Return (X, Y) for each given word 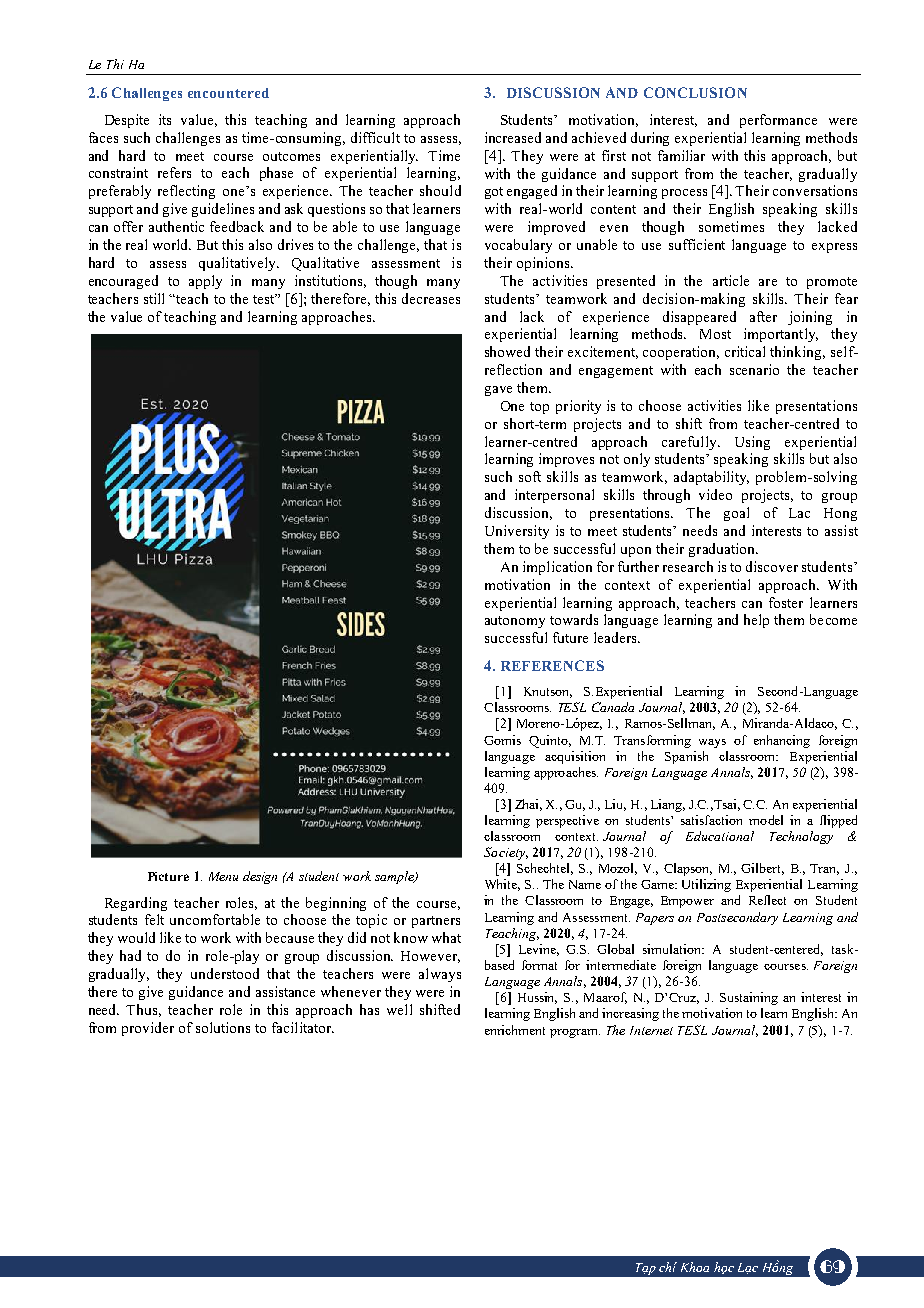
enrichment (515, 1030)
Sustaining (749, 998)
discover (772, 566)
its (165, 119)
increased (513, 137)
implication (557, 568)
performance (778, 121)
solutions (223, 1027)
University (517, 532)
